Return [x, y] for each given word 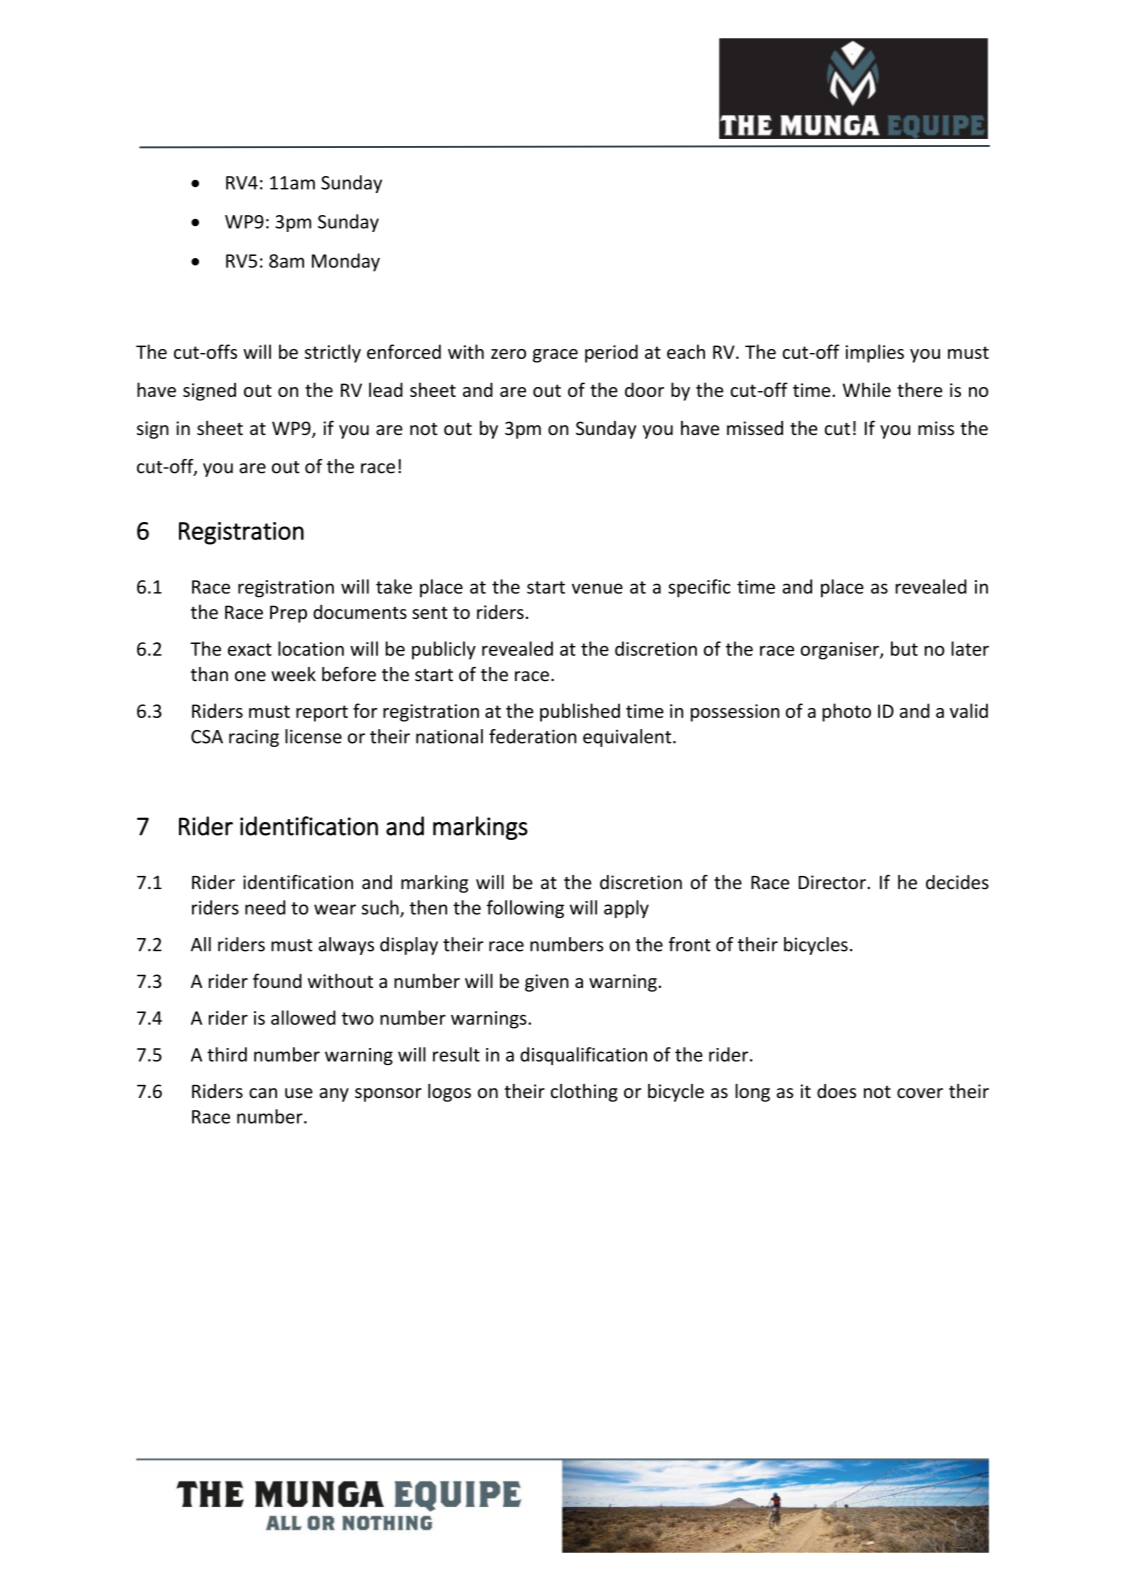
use [299, 1093]
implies [875, 353]
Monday [346, 262]
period [611, 353]
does [836, 1091]
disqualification [583, 1056]
